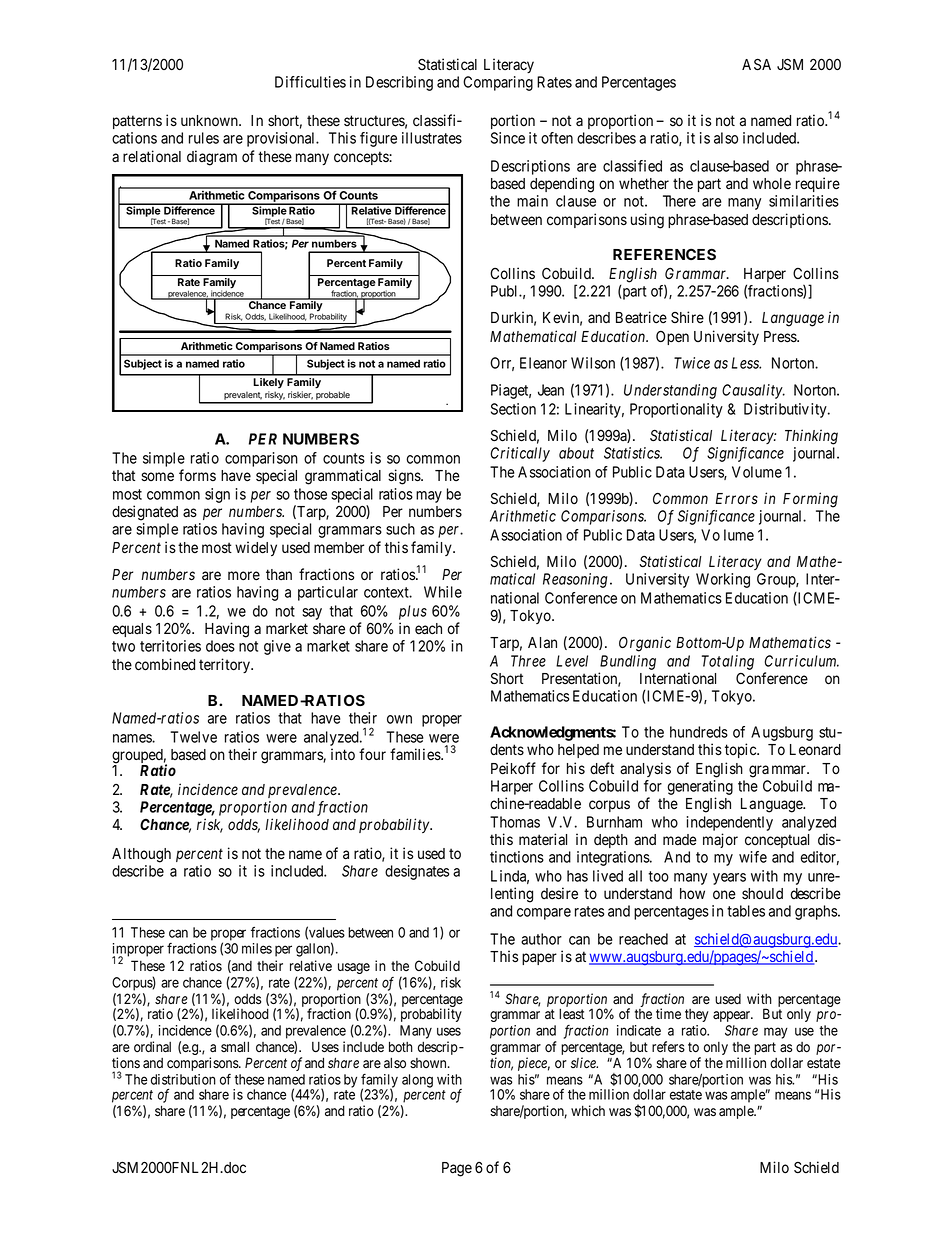 The height and width of the page is (1233, 952). Describe the element at coordinates (210, 121) in the page. I see `unknown` at that location.
